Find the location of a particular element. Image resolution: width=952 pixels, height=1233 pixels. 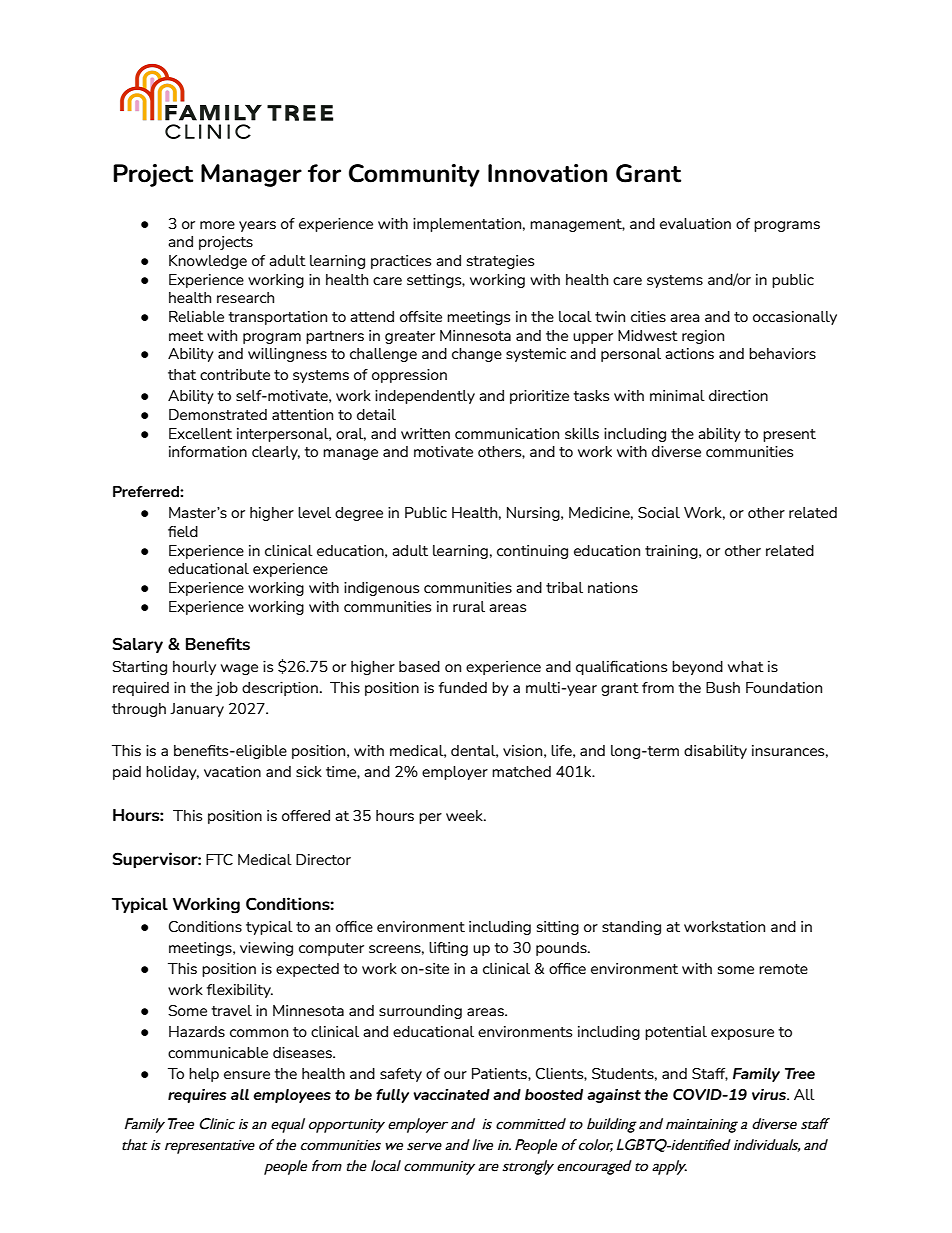

vaccinated is located at coordinates (451, 1094).
